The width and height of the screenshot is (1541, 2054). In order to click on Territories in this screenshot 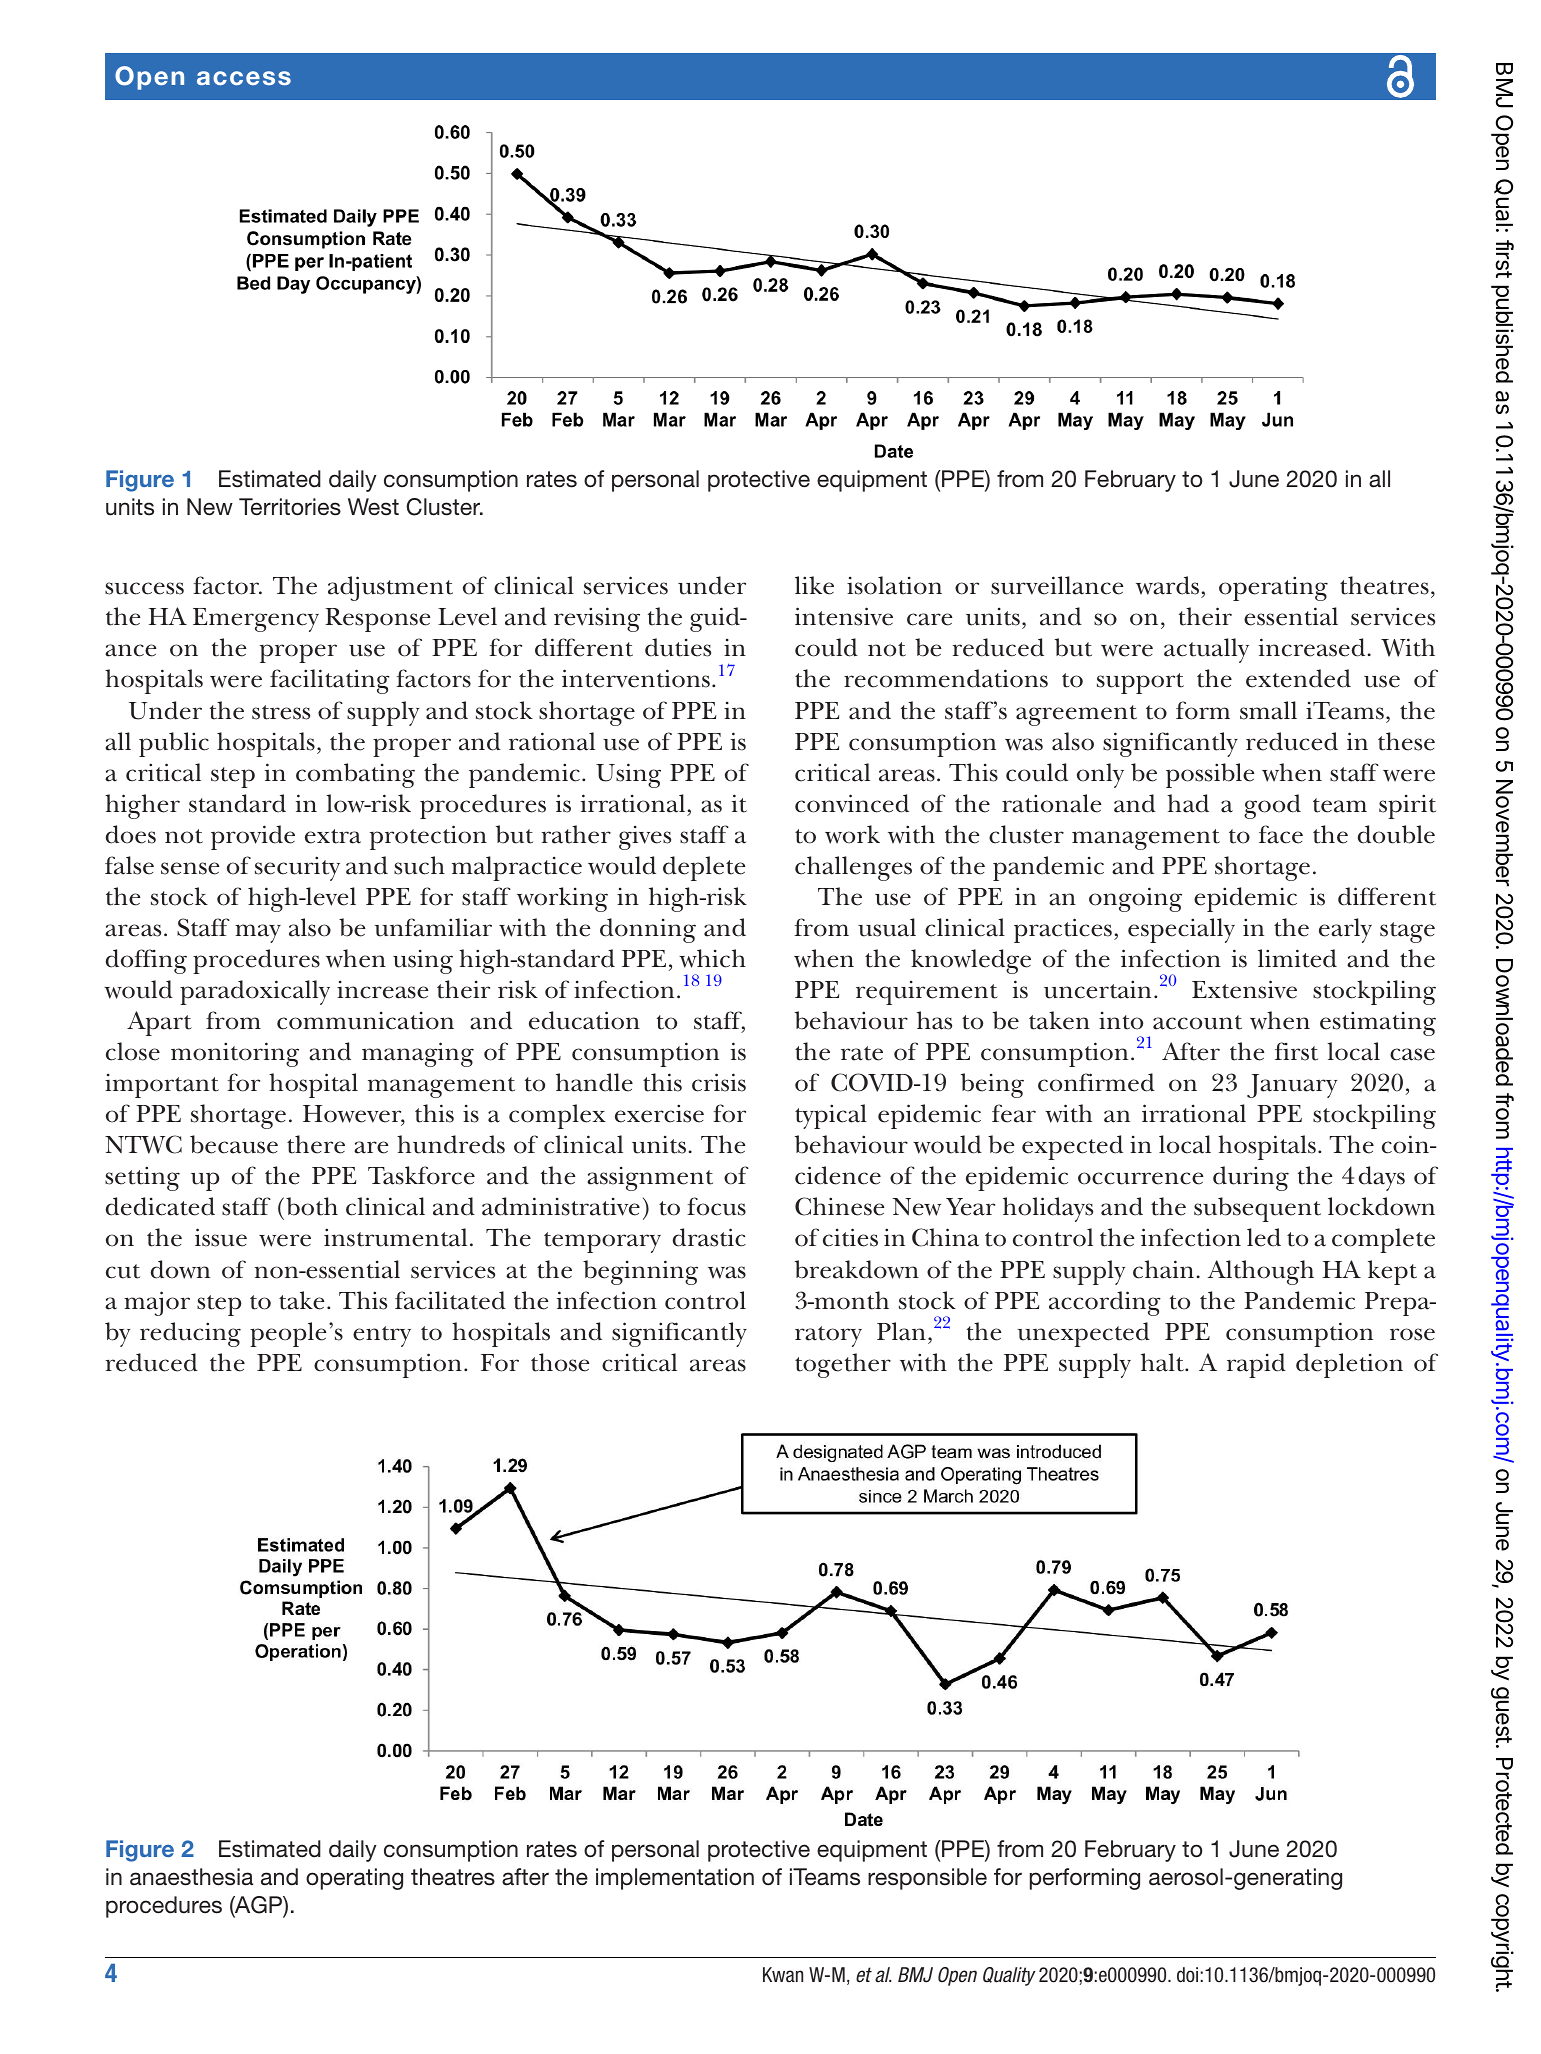, I will do `click(290, 507)`.
